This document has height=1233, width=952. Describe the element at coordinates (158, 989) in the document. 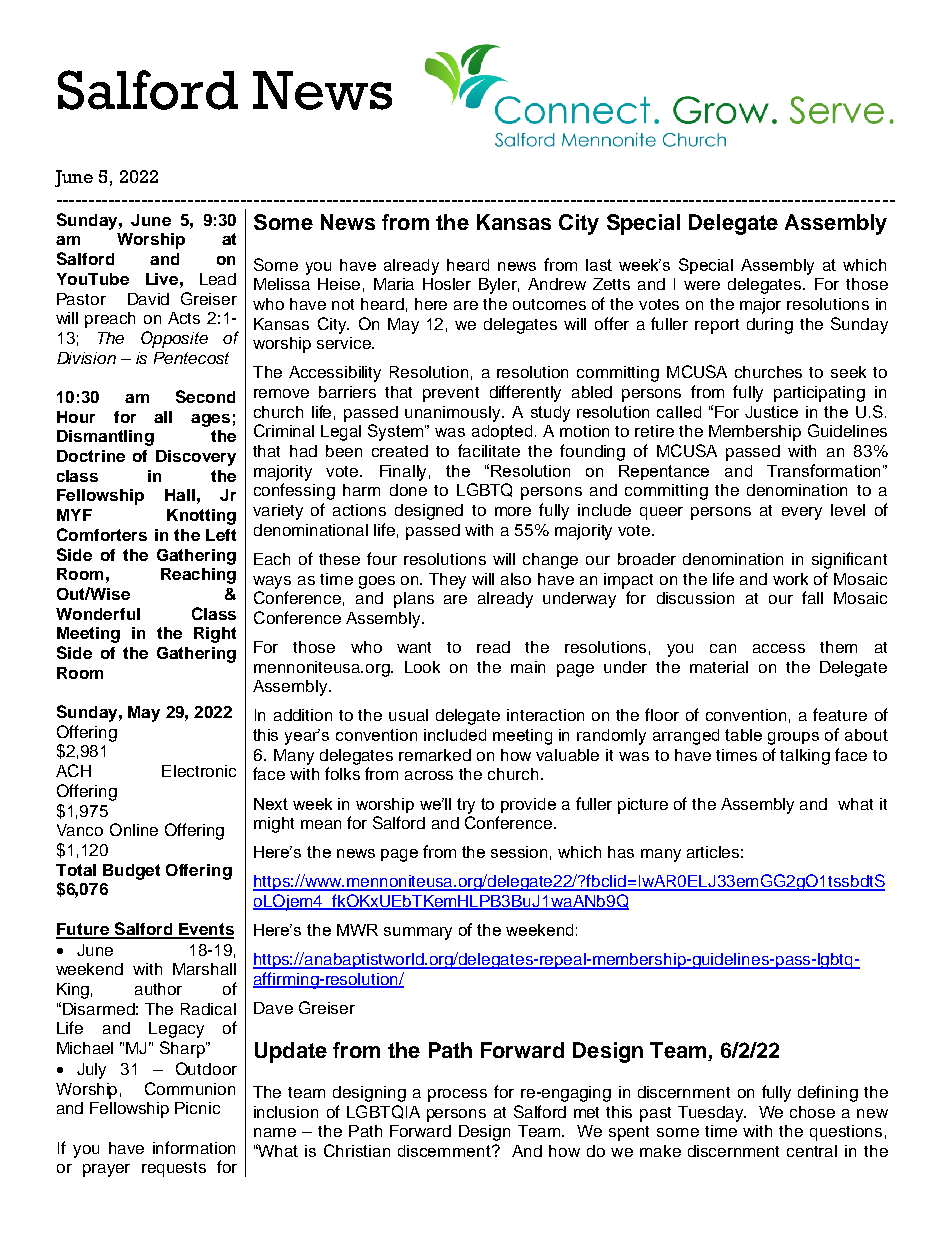

I see `author` at that location.
